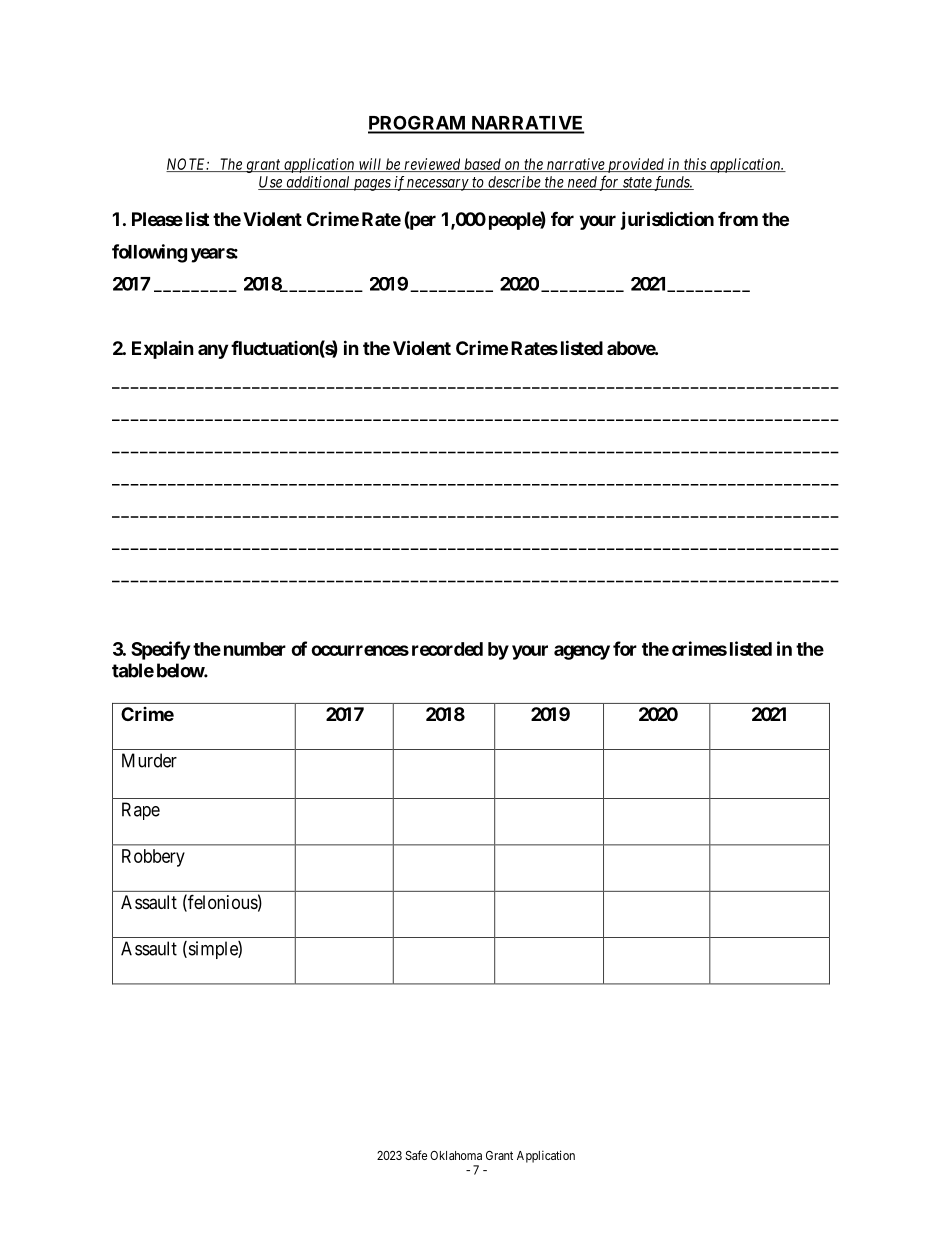 This screenshot has width=952, height=1233. I want to click on Oklahoma, so click(456, 1155).
